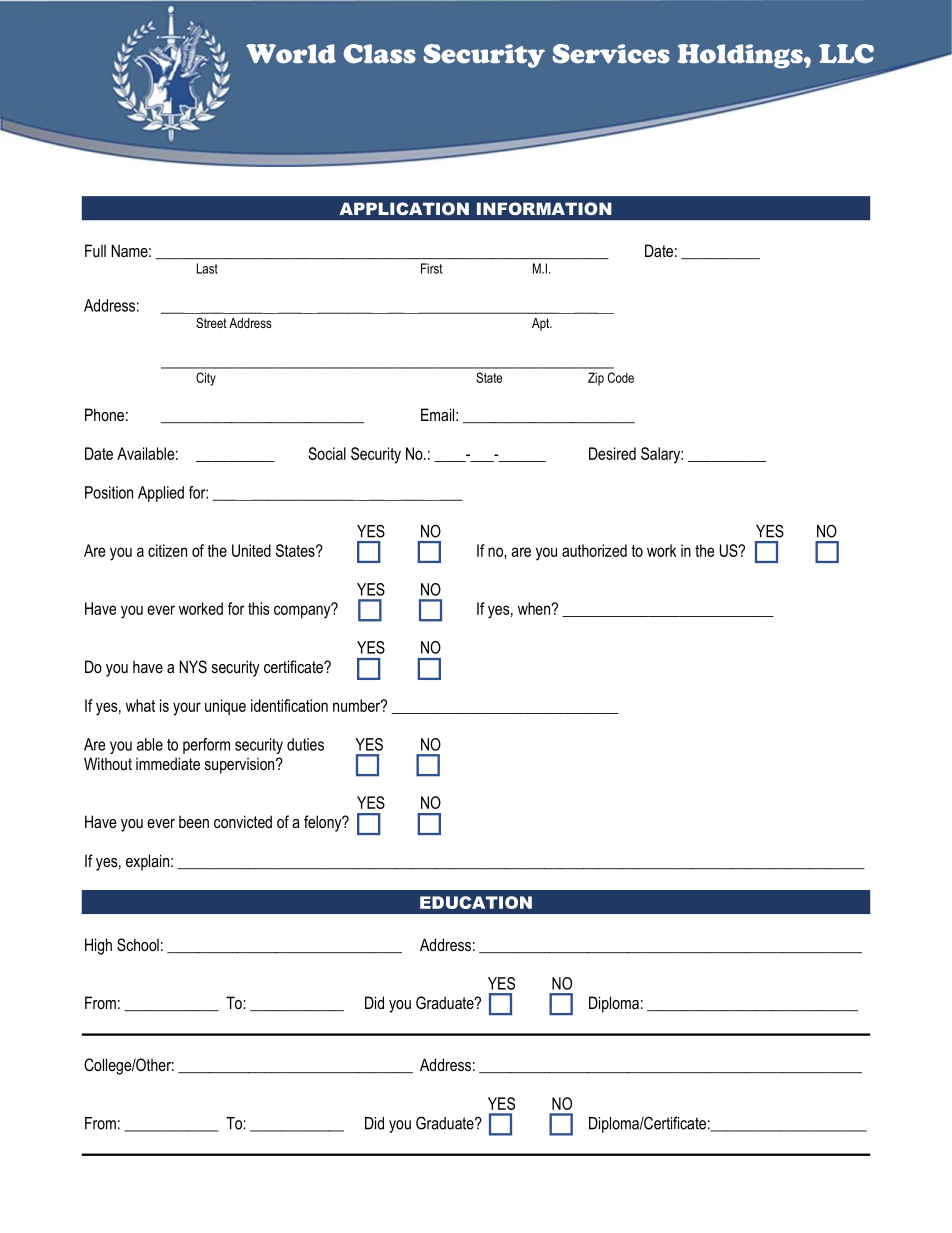 The image size is (952, 1233). I want to click on Applied, so click(161, 494).
